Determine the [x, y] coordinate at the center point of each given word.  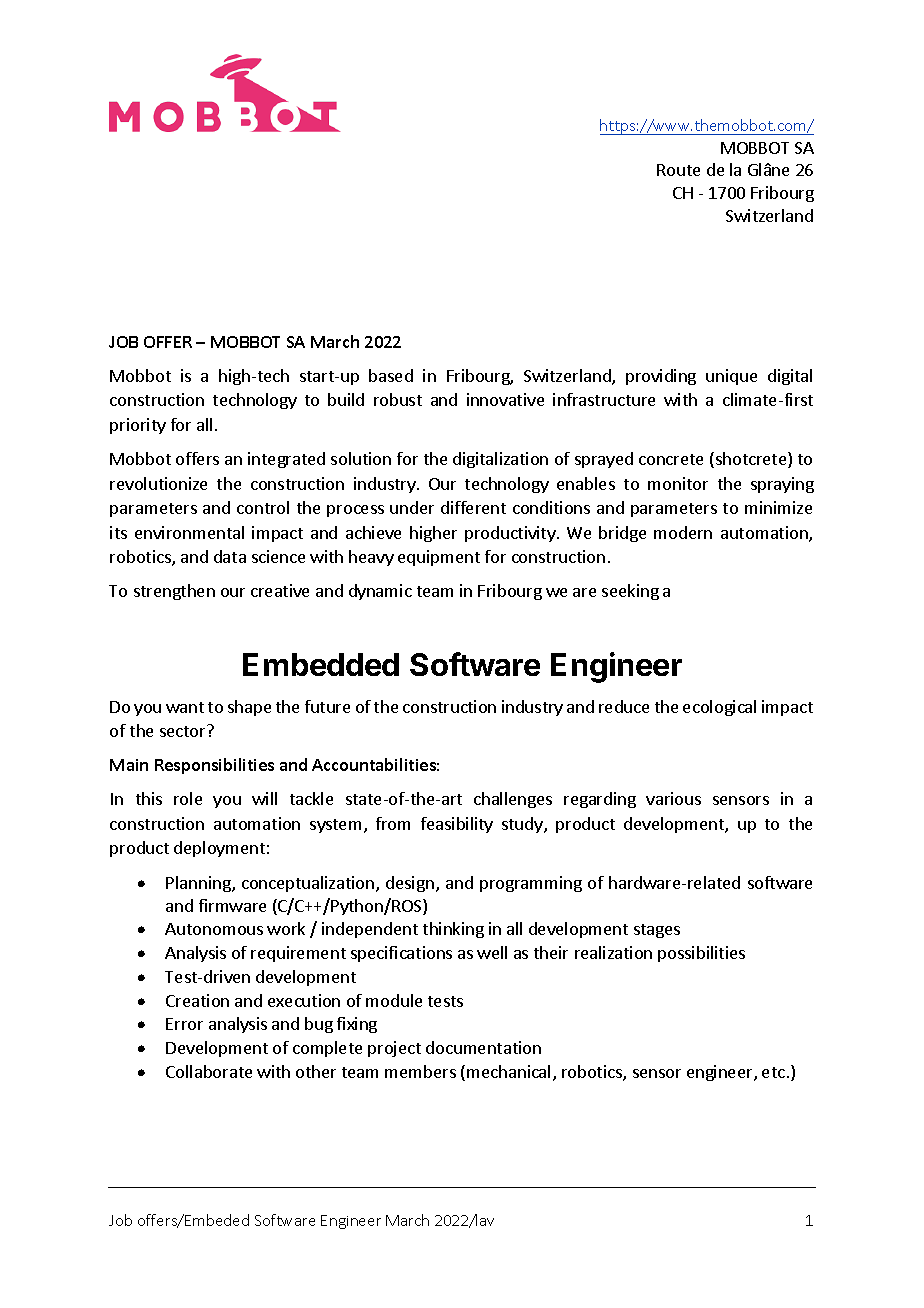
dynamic [380, 592]
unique [731, 377]
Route [678, 170]
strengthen [174, 592]
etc [773, 1072]
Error [184, 1024]
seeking [630, 592]
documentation [483, 1047]
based [391, 375]
